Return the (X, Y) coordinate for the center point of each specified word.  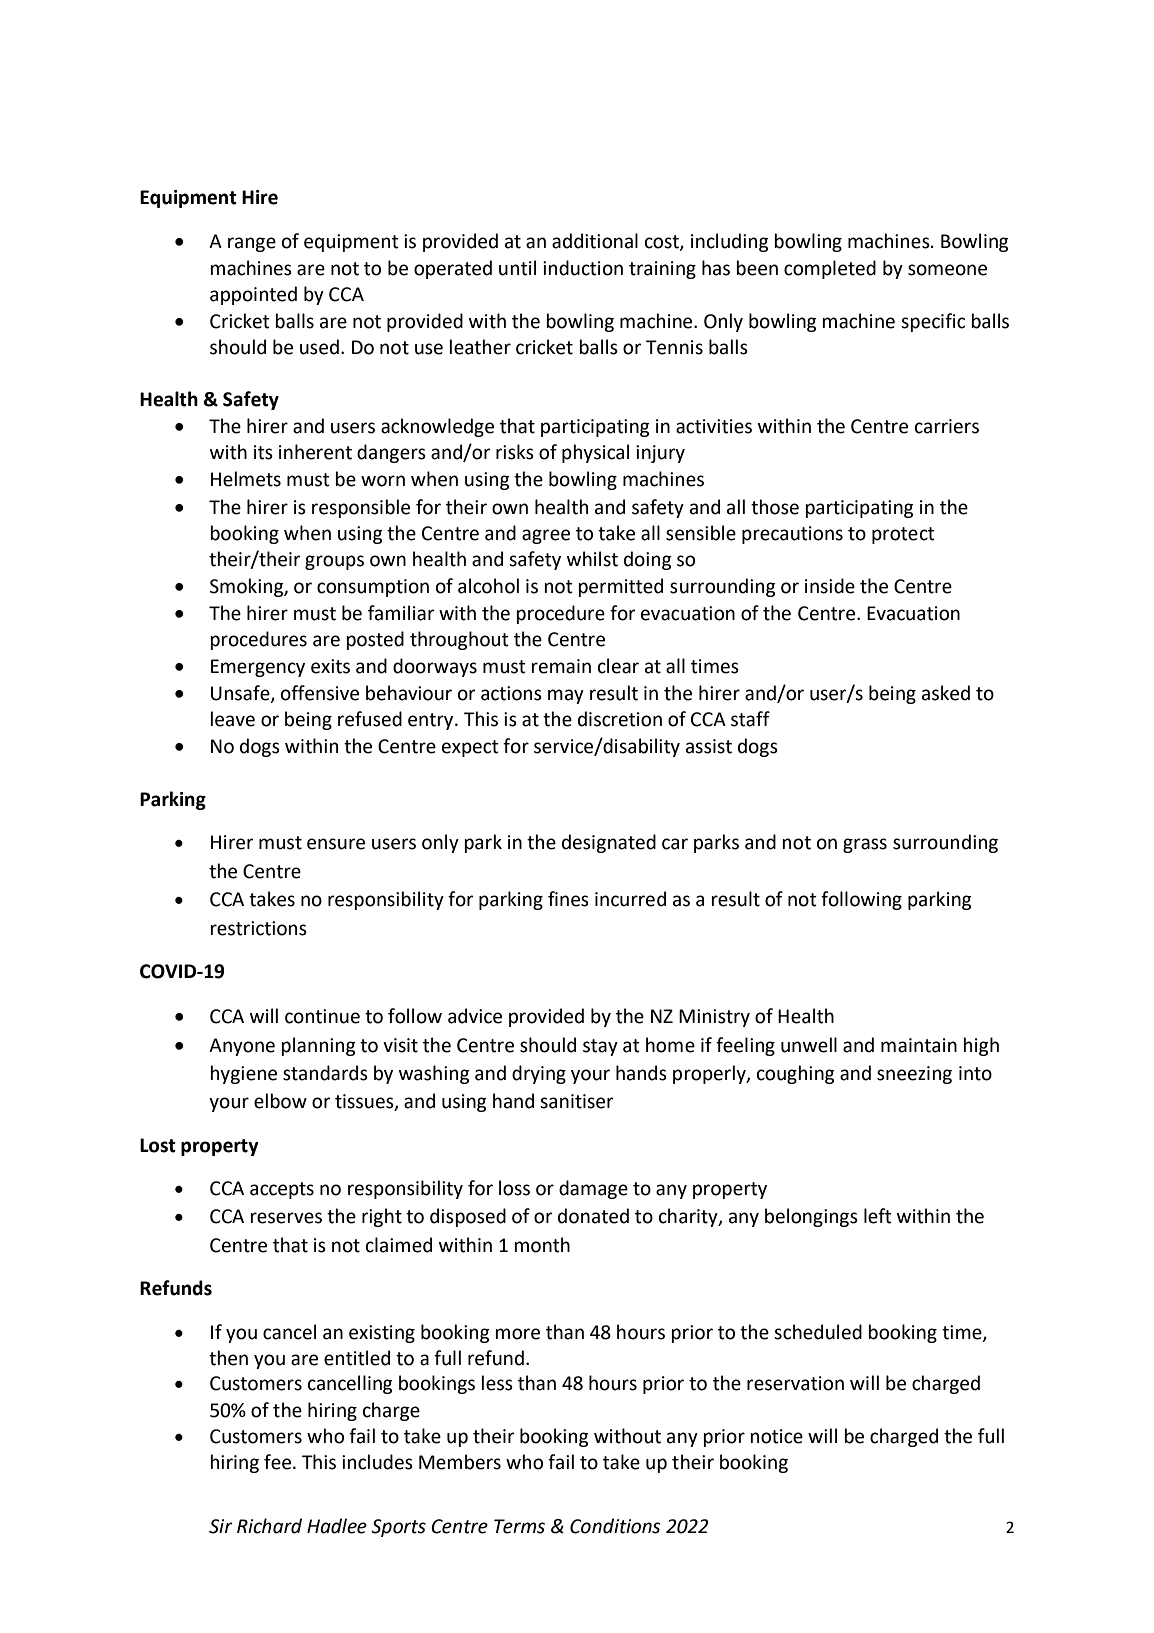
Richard (269, 1526)
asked (946, 693)
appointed (253, 295)
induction (583, 268)
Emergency (258, 668)
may (566, 696)
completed (830, 269)
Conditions (615, 1526)
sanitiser (577, 1101)
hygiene (243, 1074)
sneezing (914, 1075)
